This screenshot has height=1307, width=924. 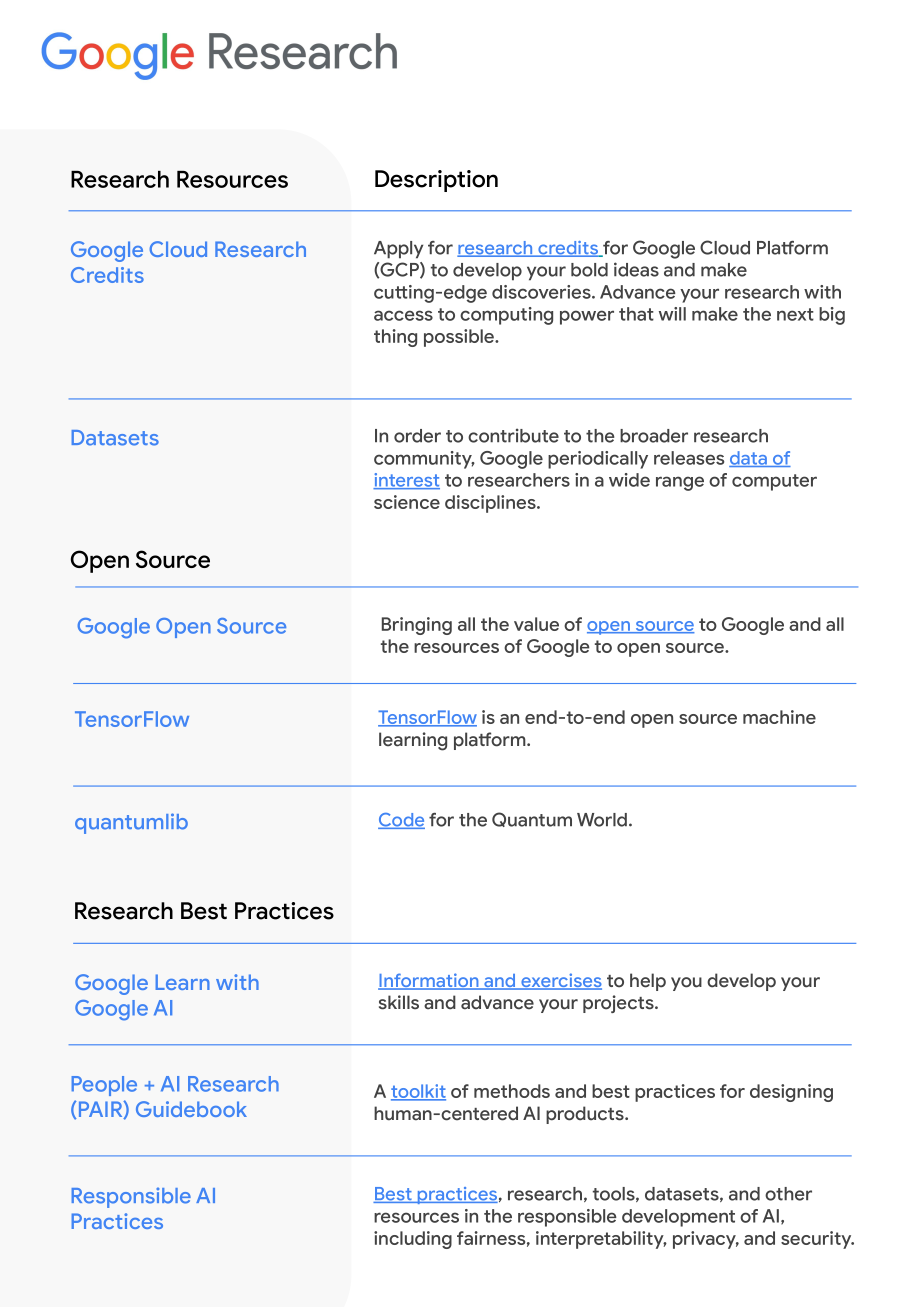 I want to click on Apply, so click(x=398, y=250).
